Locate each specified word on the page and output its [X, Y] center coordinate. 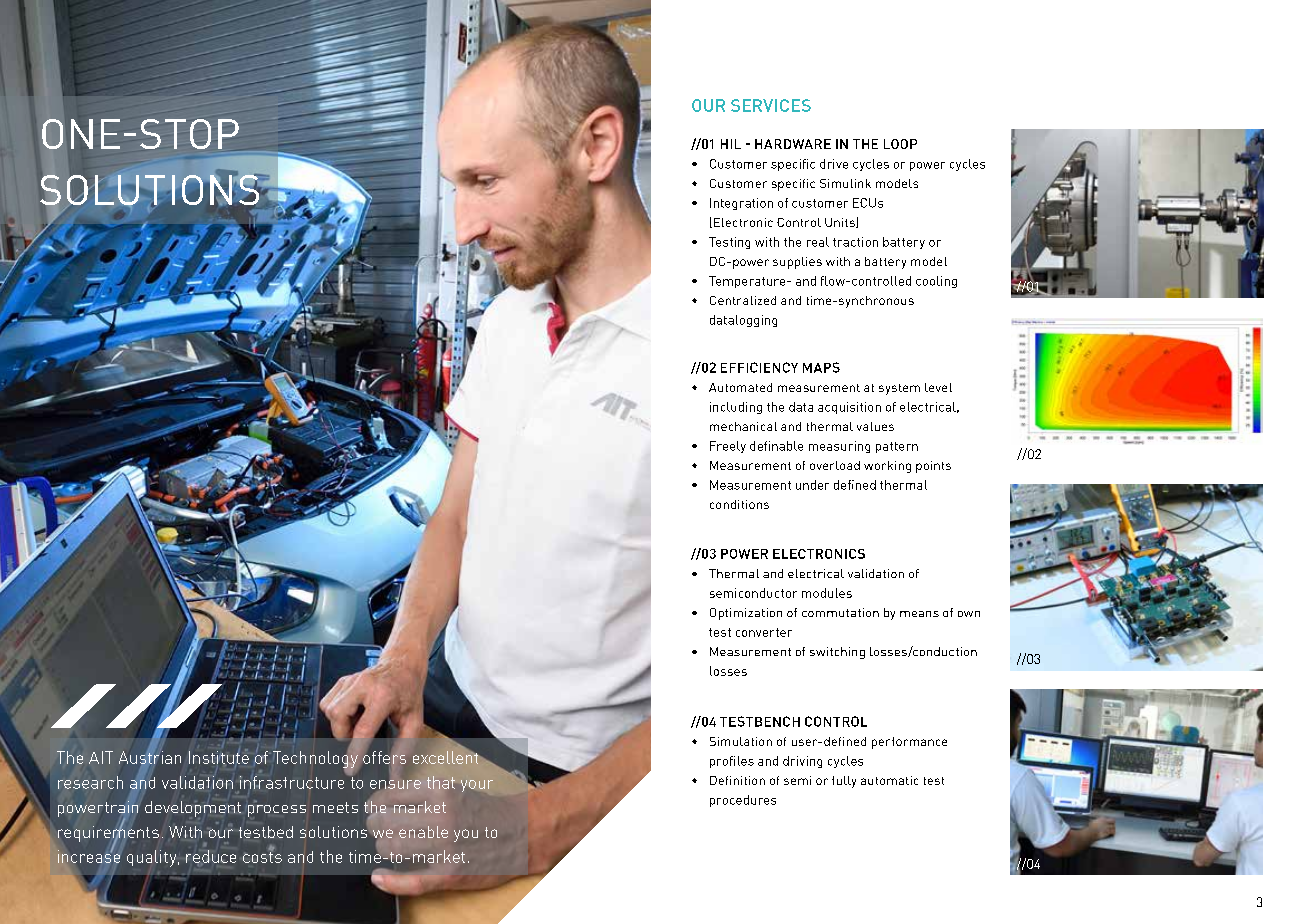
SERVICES [771, 105]
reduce [211, 856]
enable [423, 832]
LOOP [900, 144]
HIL [731, 144]
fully [844, 782]
